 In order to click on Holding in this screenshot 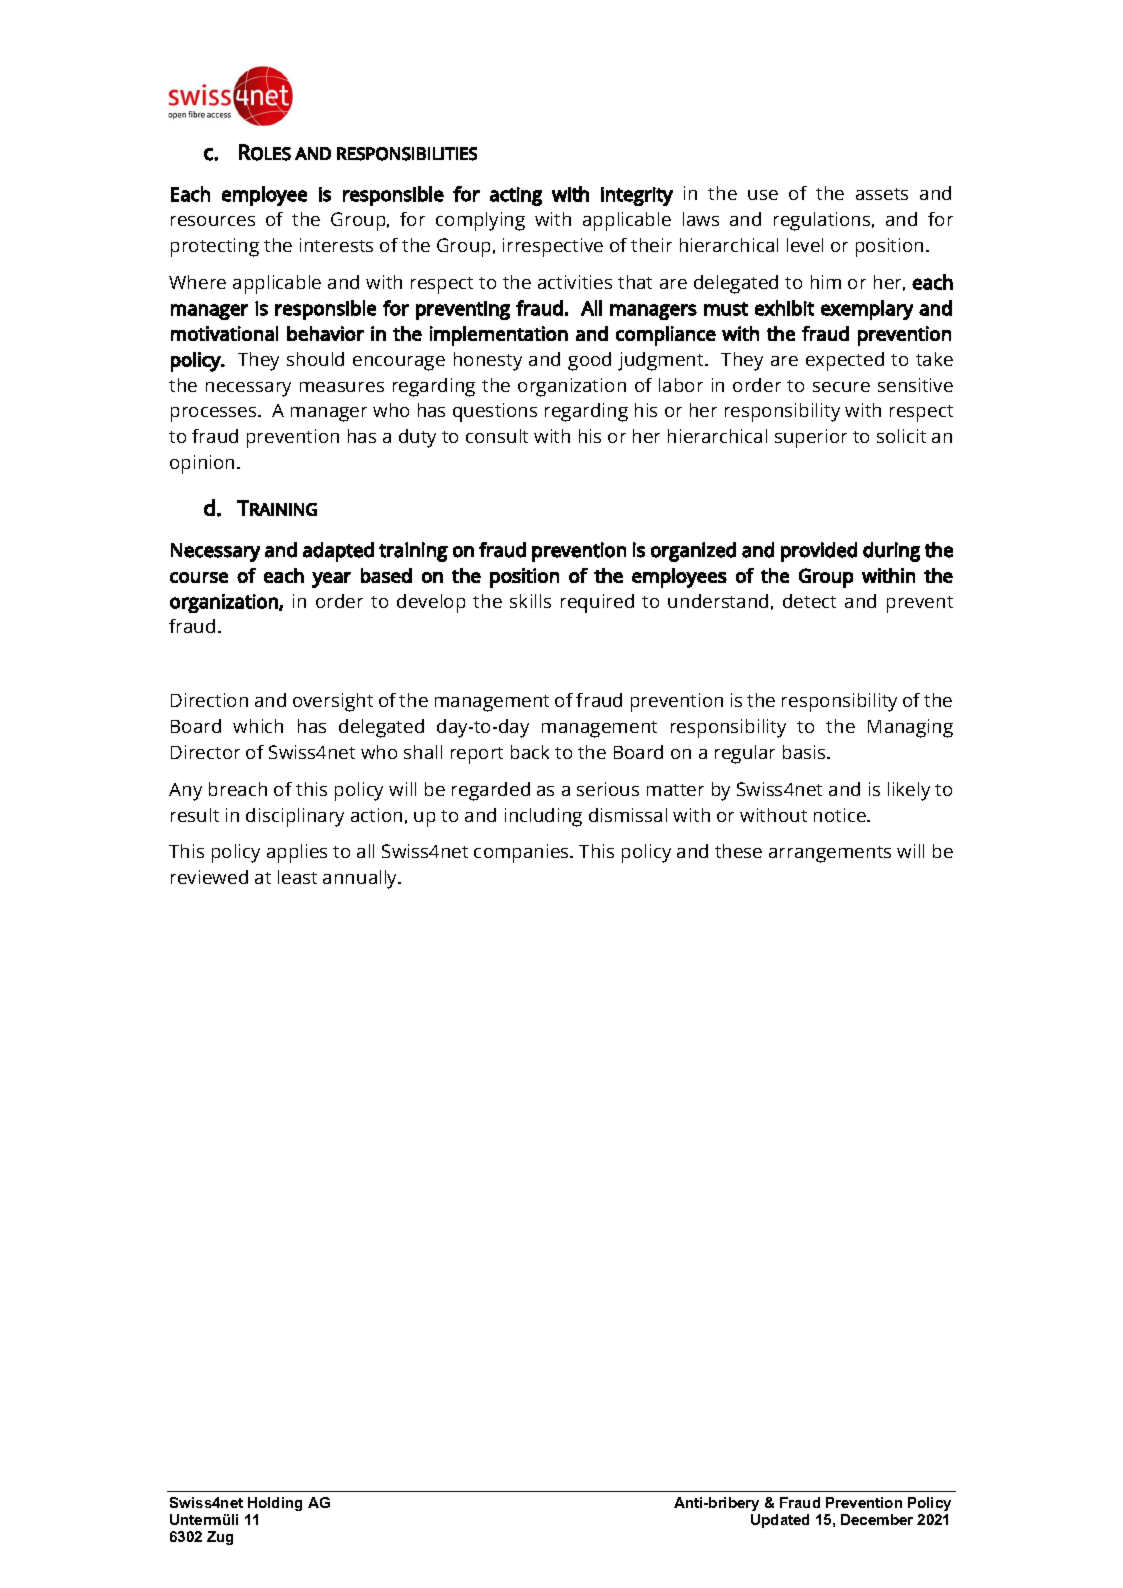, I will do `click(275, 1504)`.
